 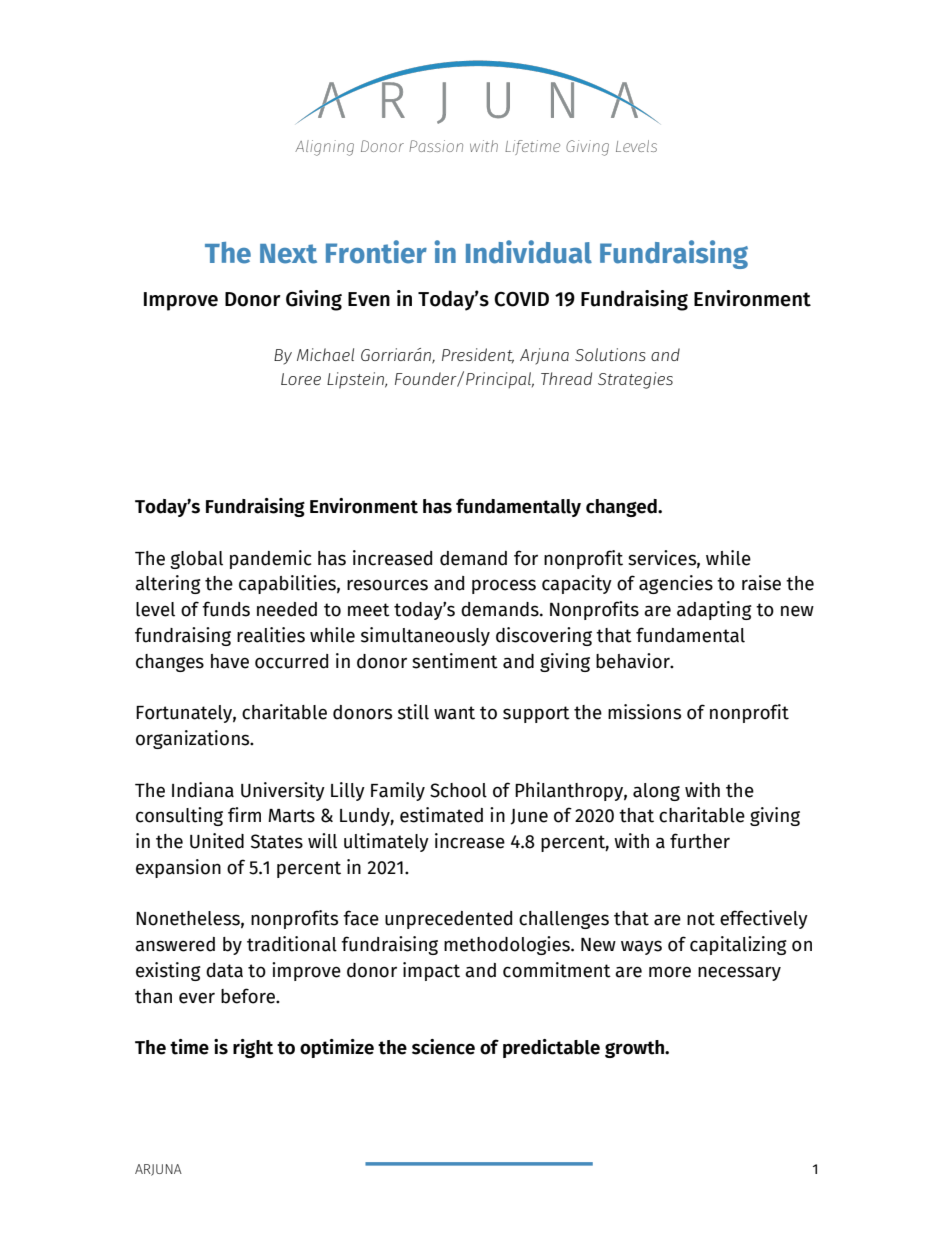 I want to click on estimated, so click(x=441, y=815).
